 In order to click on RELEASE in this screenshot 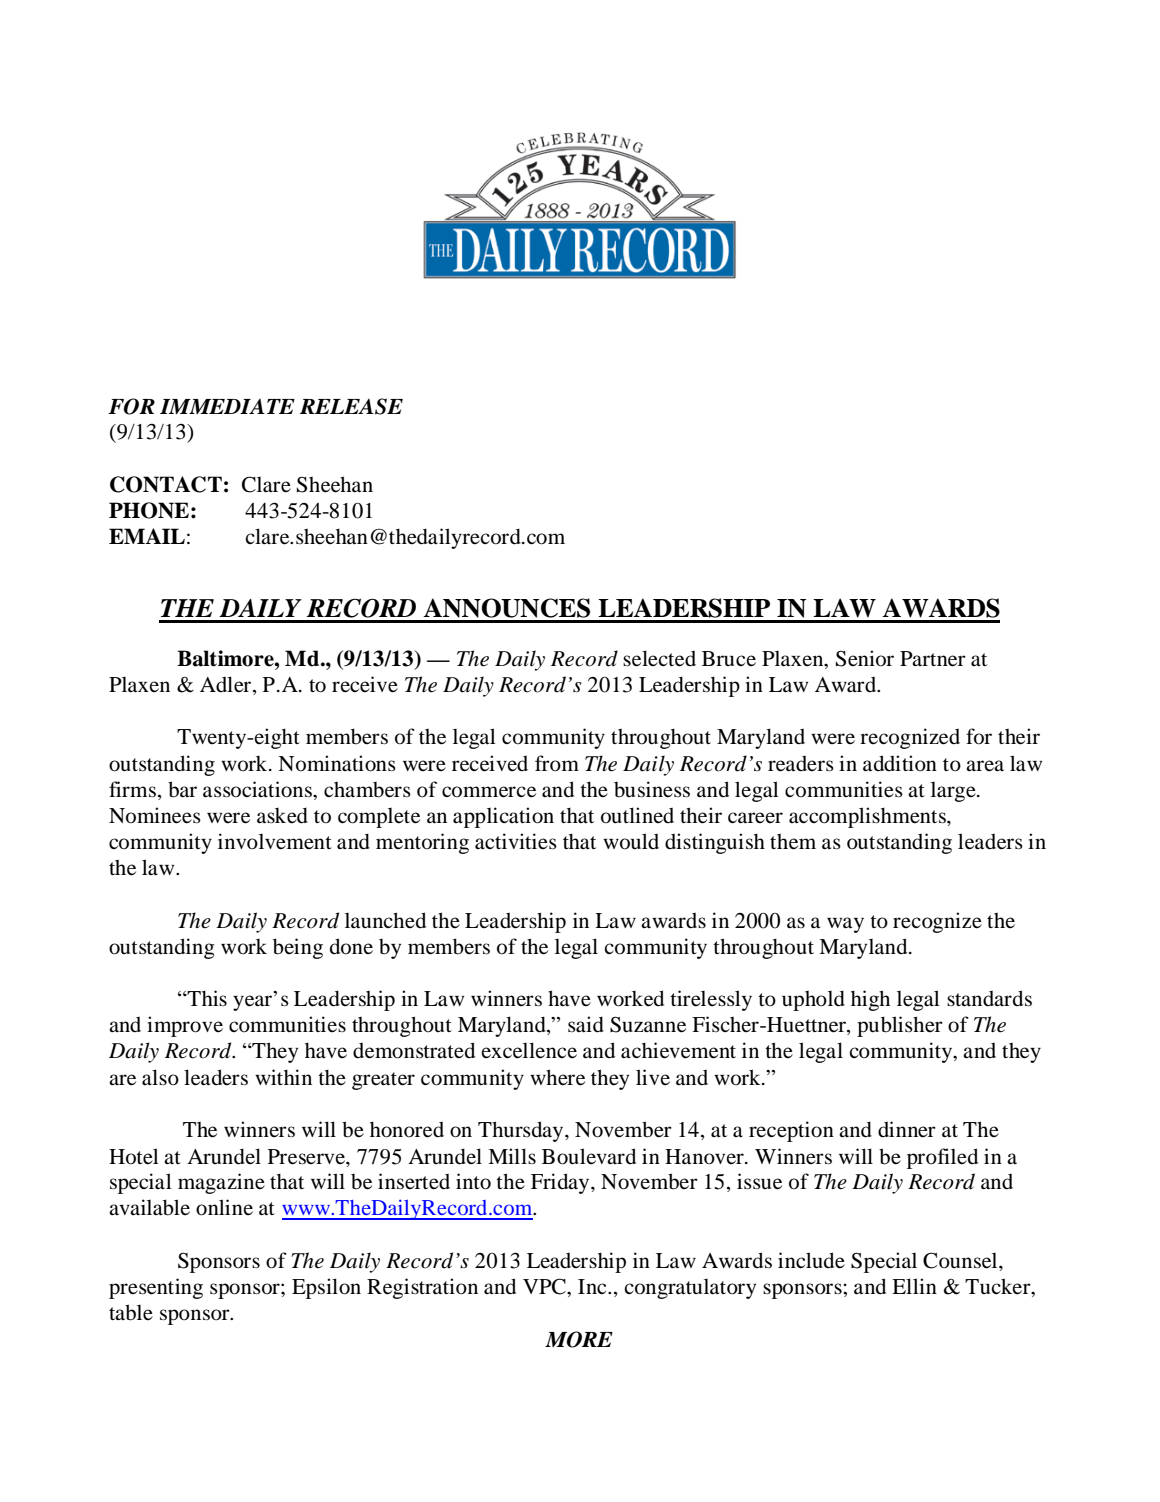, I will do `click(351, 406)`.
